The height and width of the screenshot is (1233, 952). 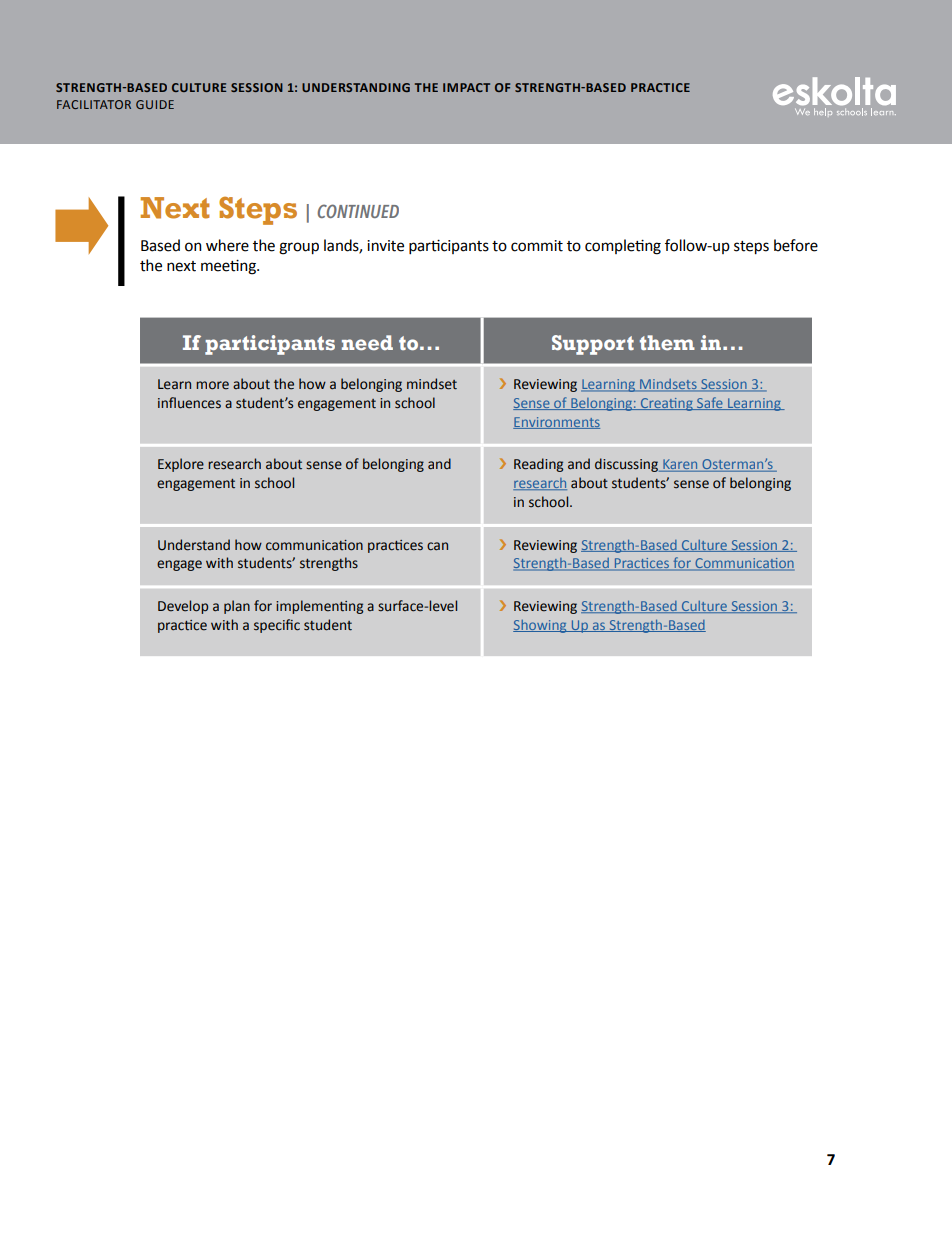 I want to click on Develop, so click(x=183, y=607).
